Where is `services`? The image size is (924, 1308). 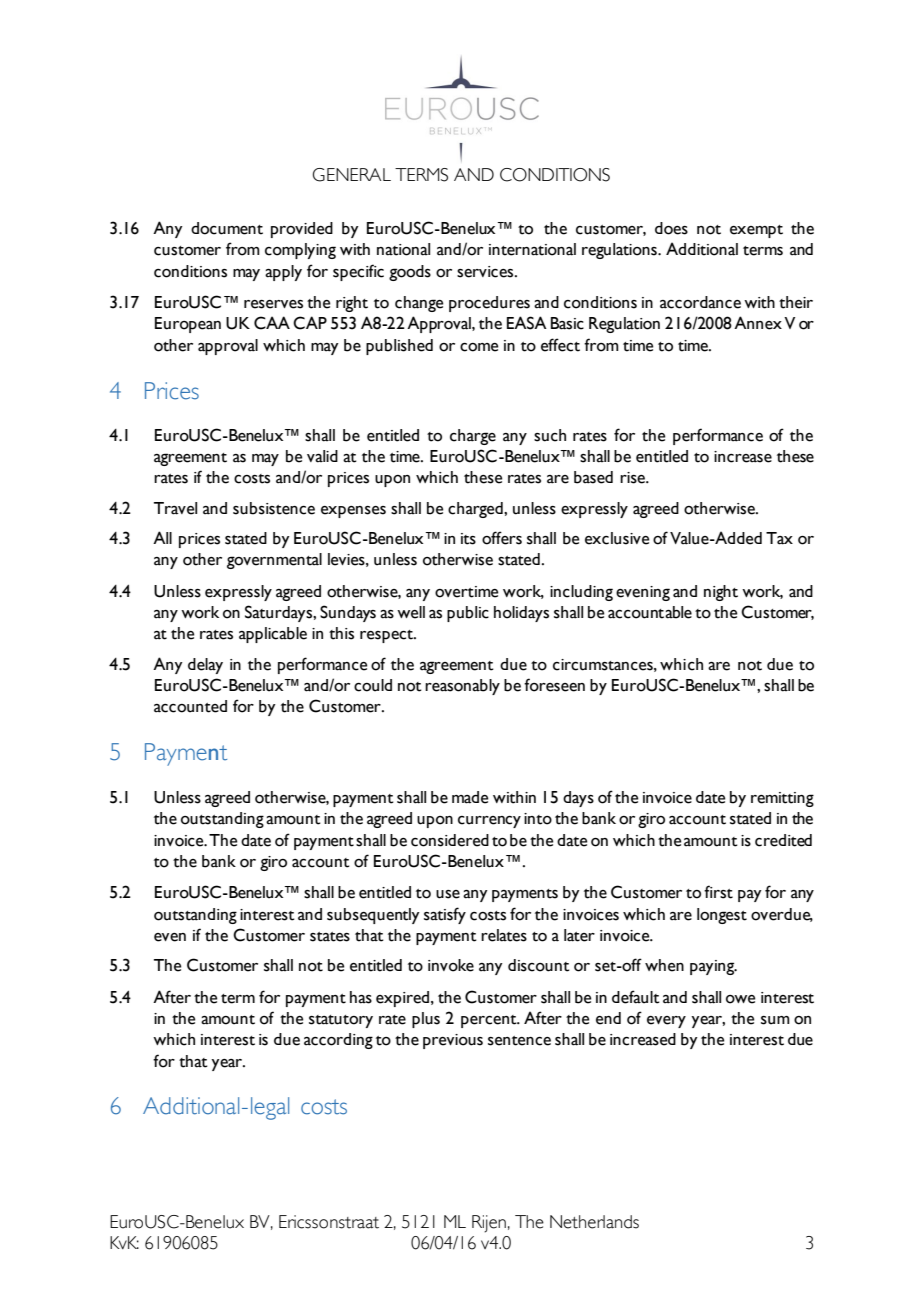 services is located at coordinates (486, 272).
